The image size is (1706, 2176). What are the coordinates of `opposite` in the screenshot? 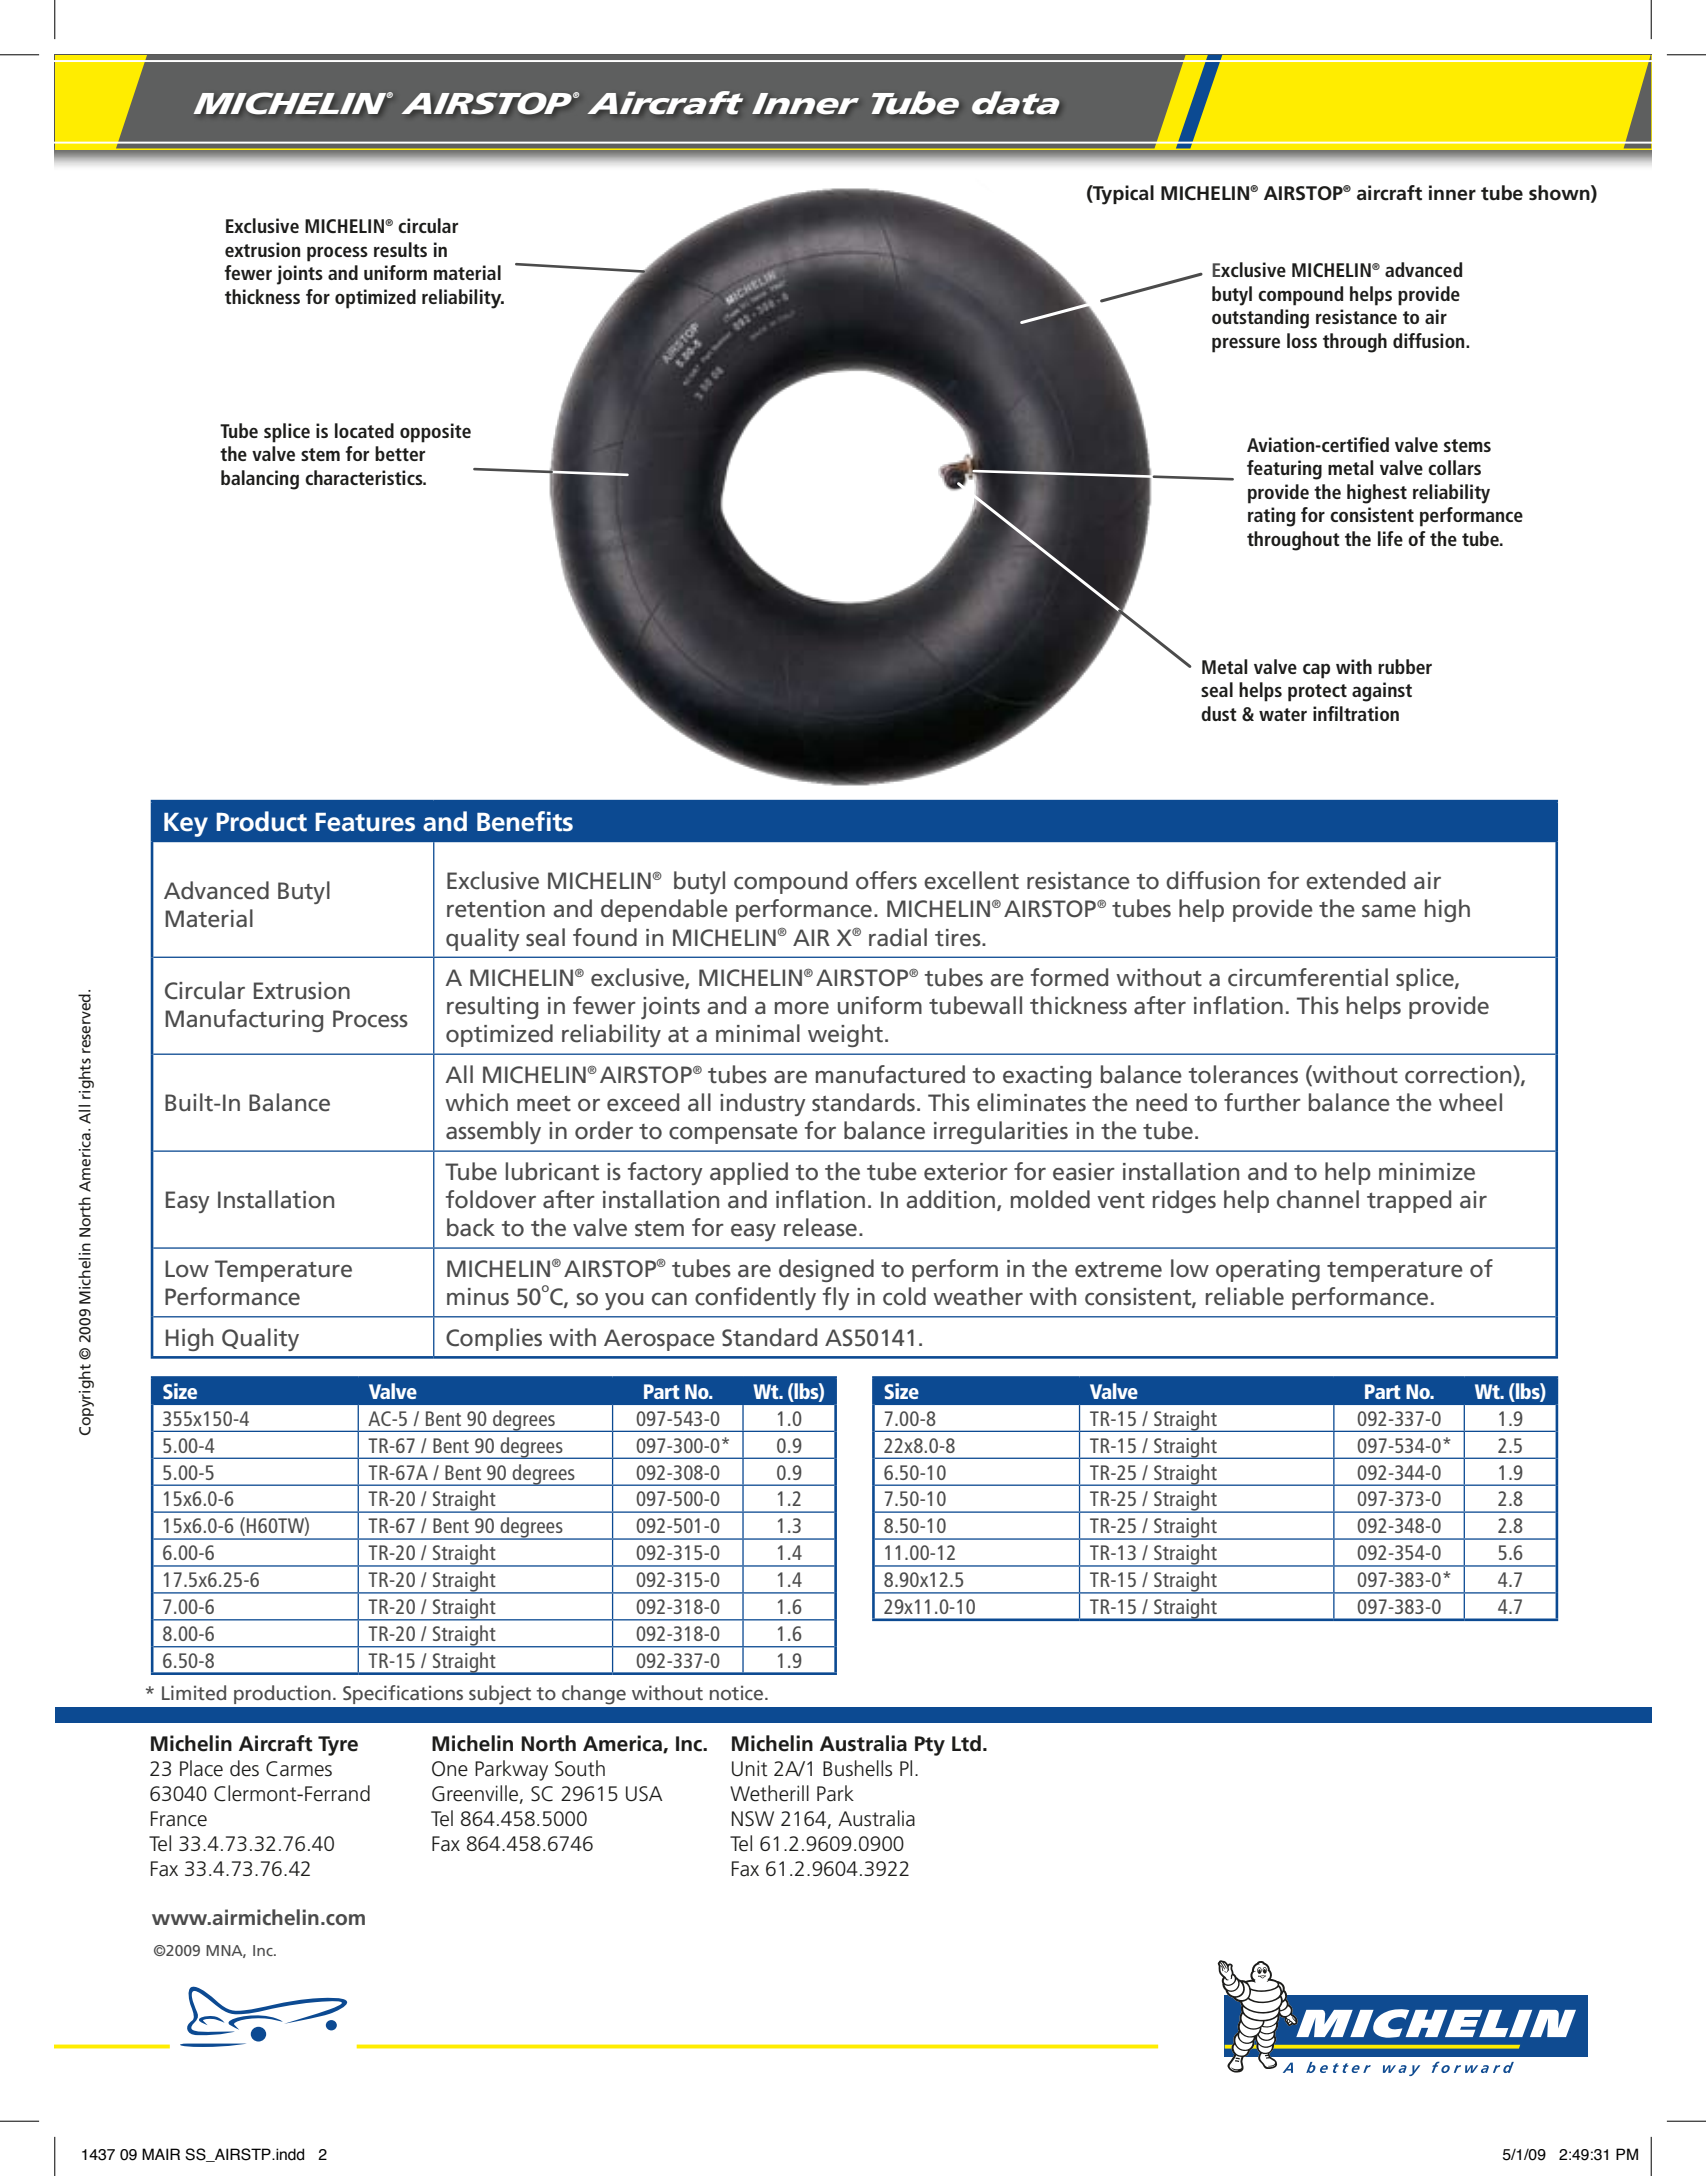 It's located at (435, 433).
